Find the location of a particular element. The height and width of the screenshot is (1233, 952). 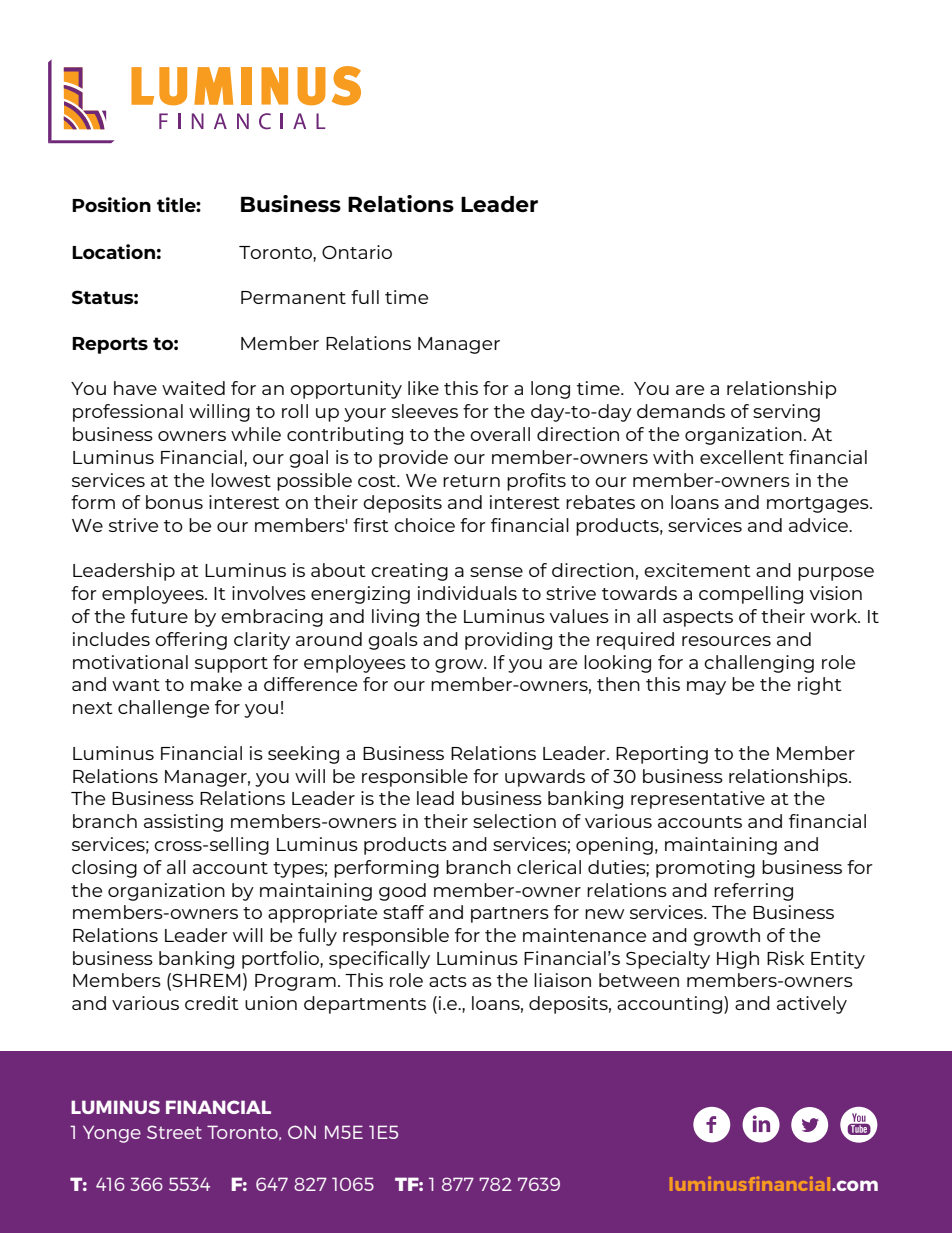

bonus is located at coordinates (174, 502).
